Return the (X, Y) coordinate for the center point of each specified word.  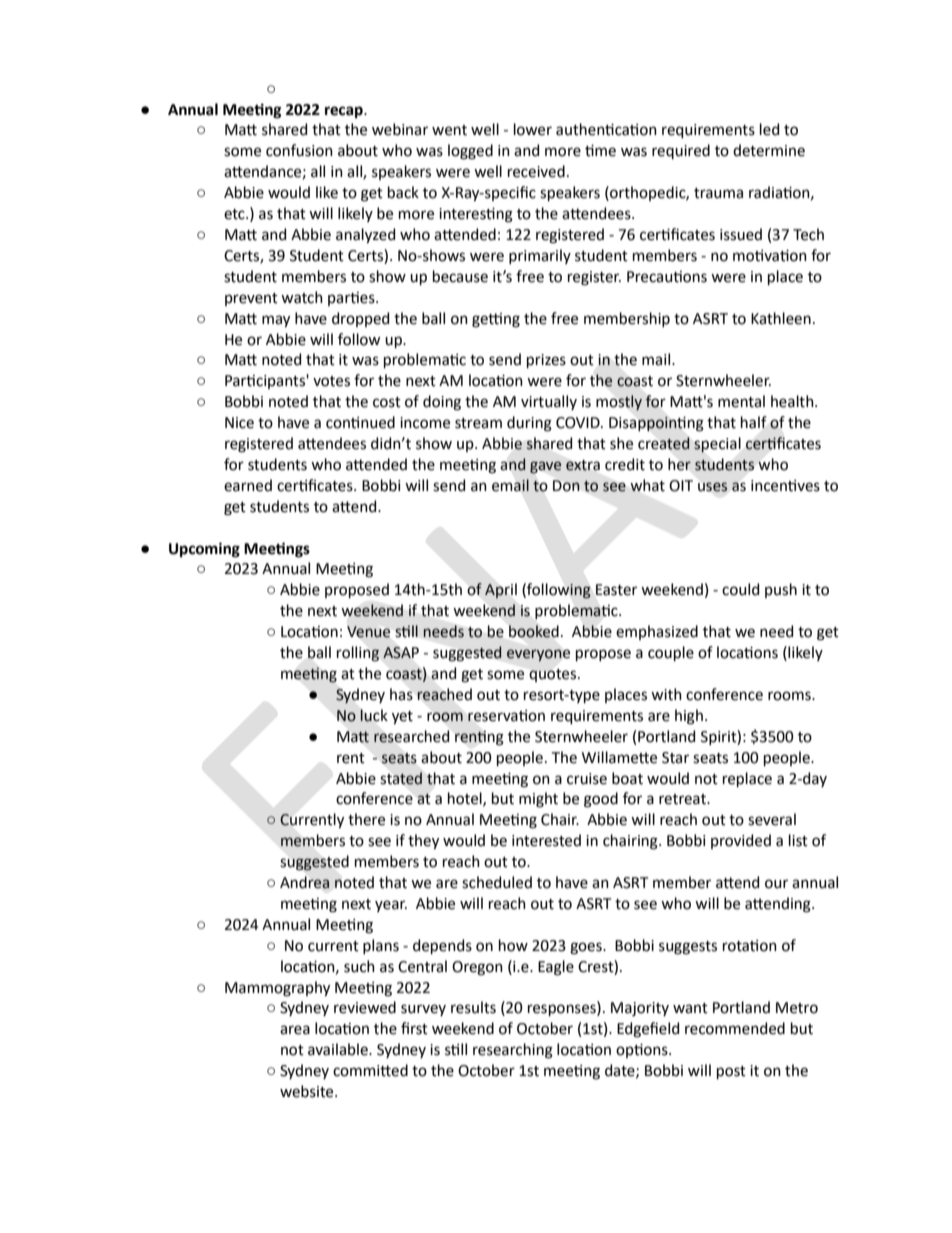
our (776, 884)
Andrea (305, 882)
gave (545, 467)
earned (248, 485)
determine (769, 150)
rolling (358, 654)
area (295, 1030)
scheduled (497, 882)
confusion (299, 150)
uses (712, 487)
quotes (554, 675)
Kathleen (781, 318)
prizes (546, 361)
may (276, 321)
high (689, 717)
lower (533, 129)
